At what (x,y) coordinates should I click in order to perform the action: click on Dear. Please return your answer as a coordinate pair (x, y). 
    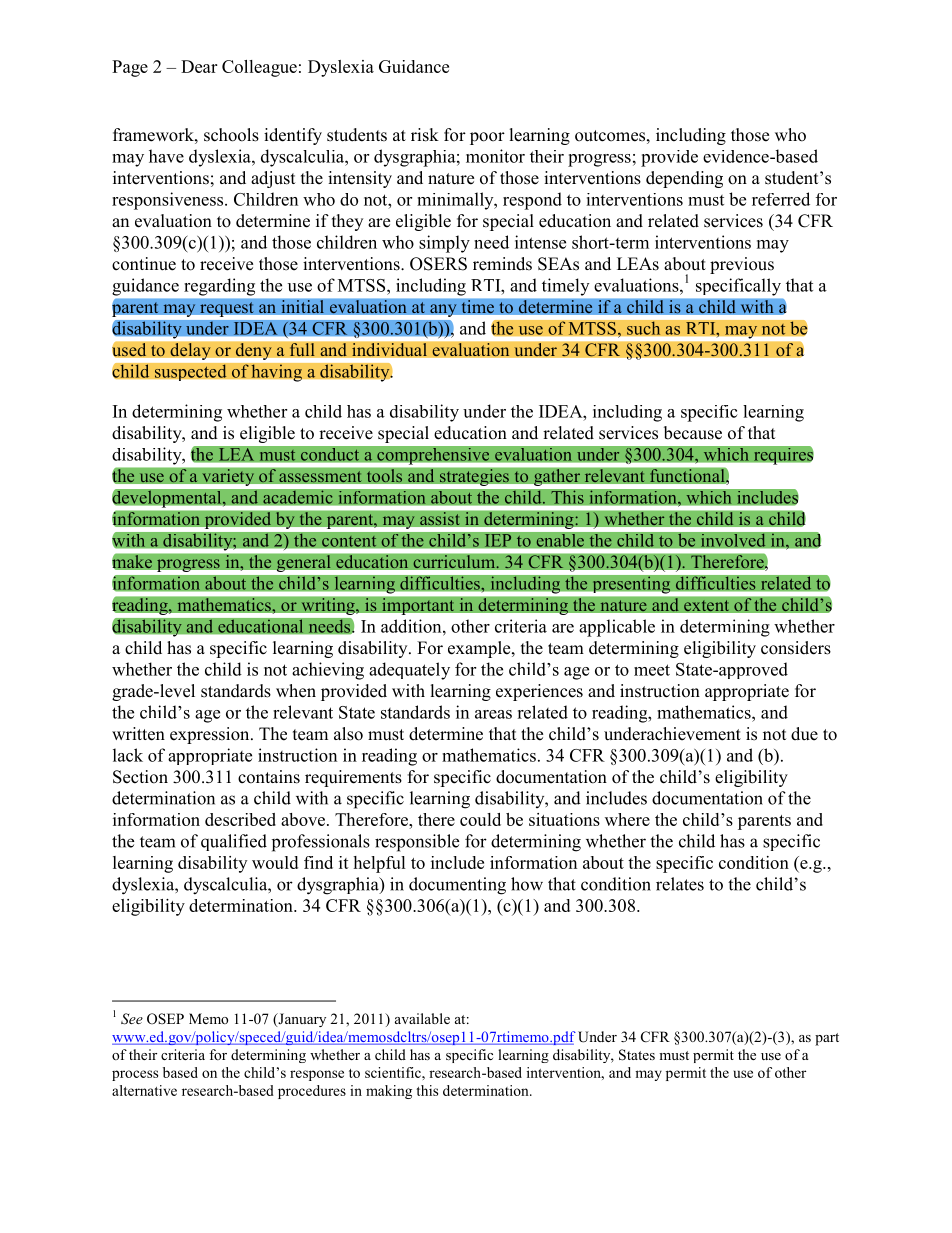
    Looking at the image, I should click on (199, 66).
